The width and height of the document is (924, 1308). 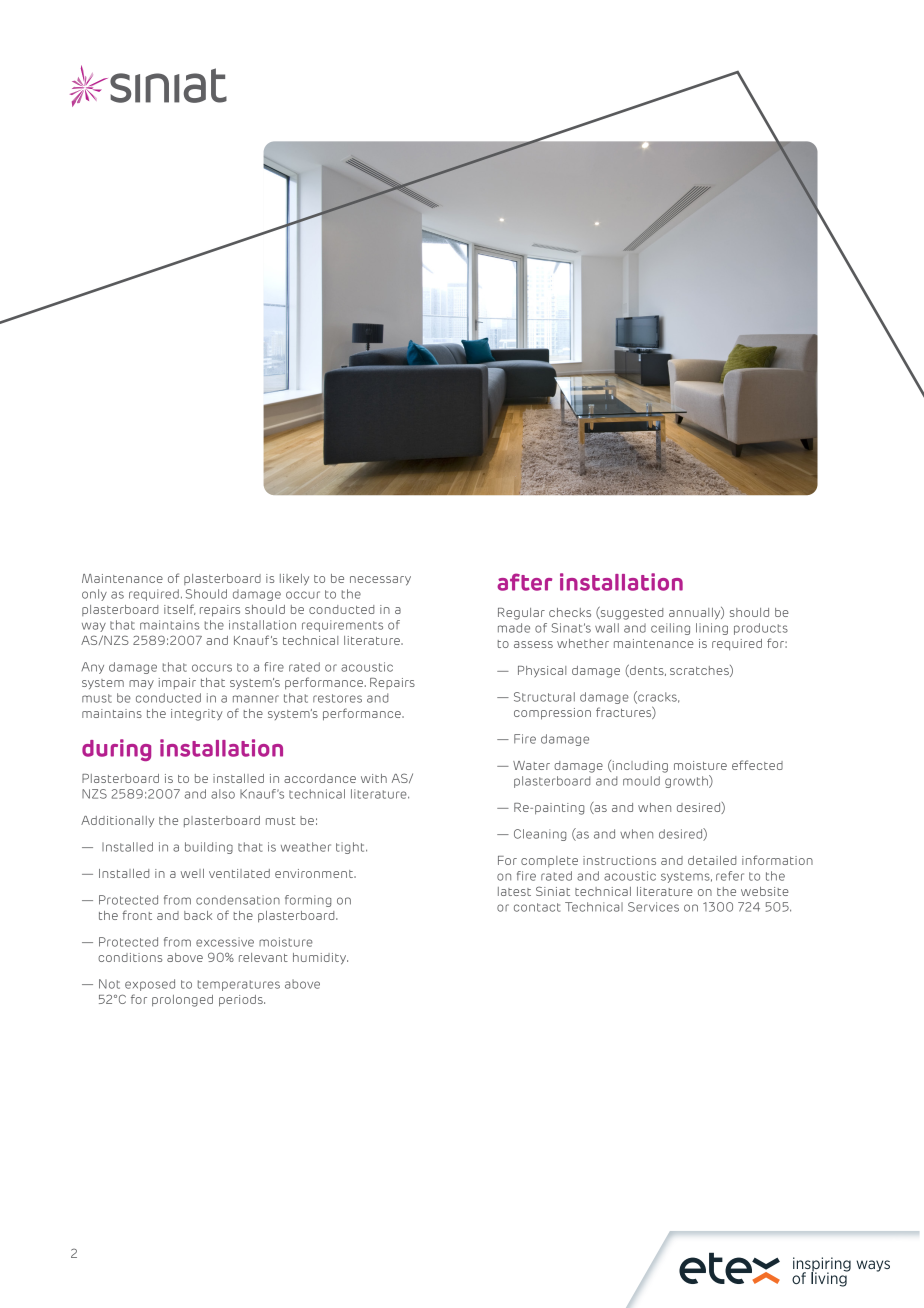 What do you see at coordinates (380, 581) in the document?
I see `necessary` at bounding box center [380, 581].
